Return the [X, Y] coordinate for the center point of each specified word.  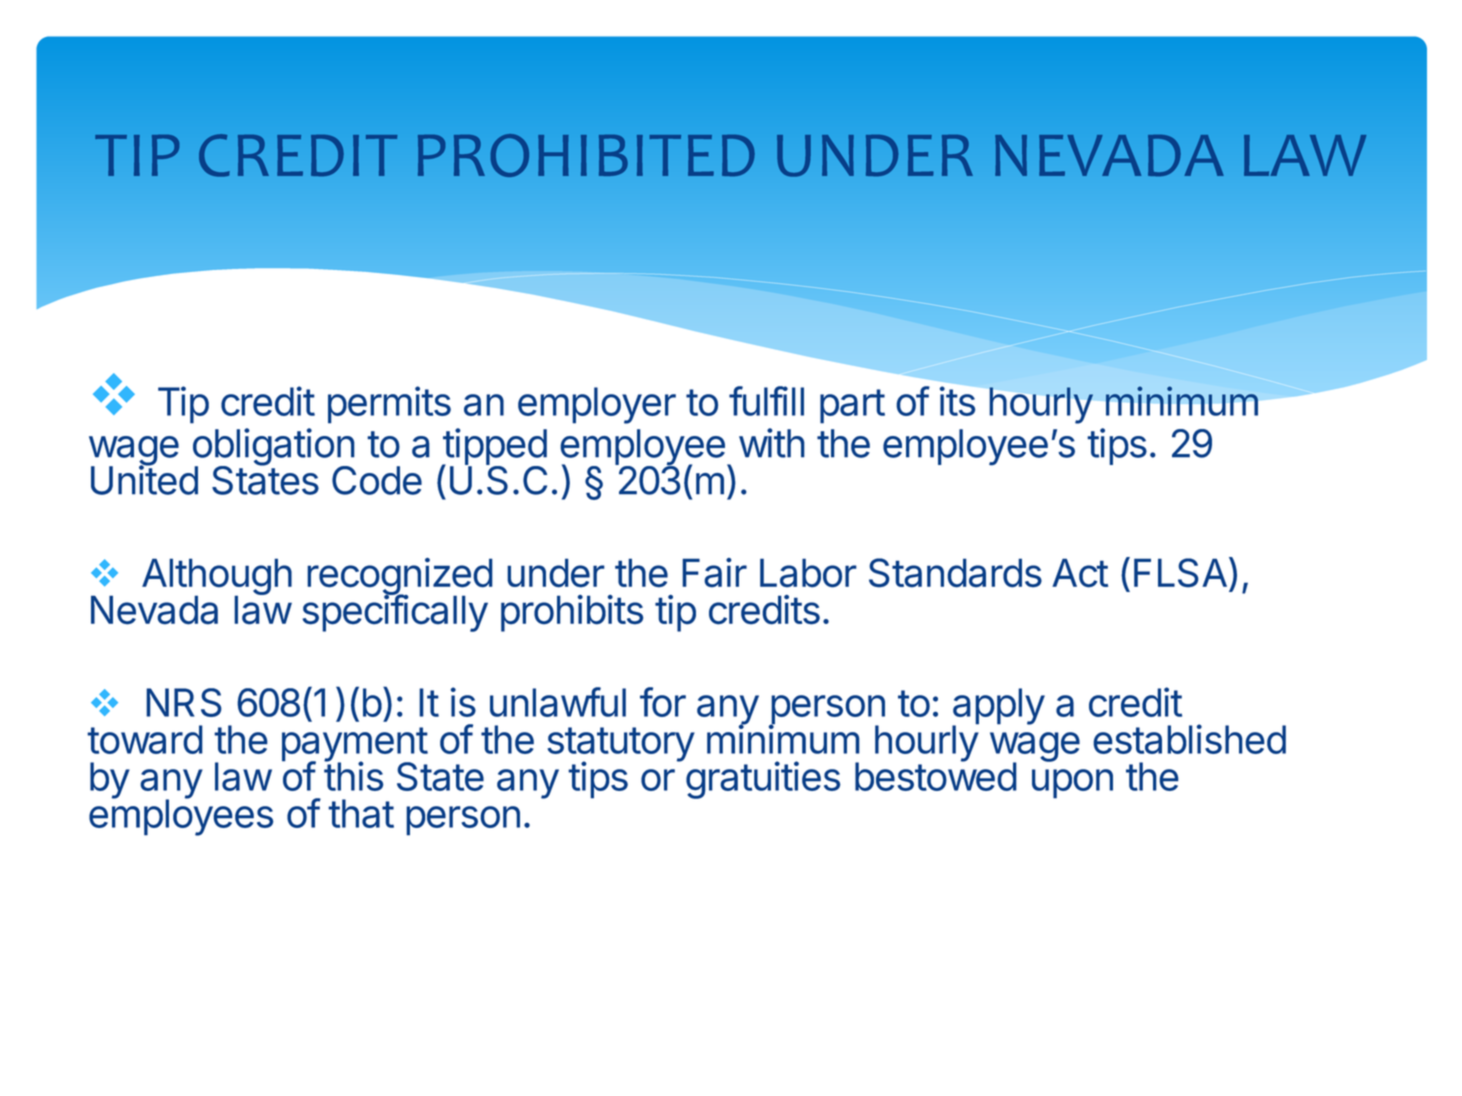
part [852, 406]
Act [1080, 573]
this [353, 775]
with [772, 443]
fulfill [766, 401]
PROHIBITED [586, 155]
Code [377, 480]
